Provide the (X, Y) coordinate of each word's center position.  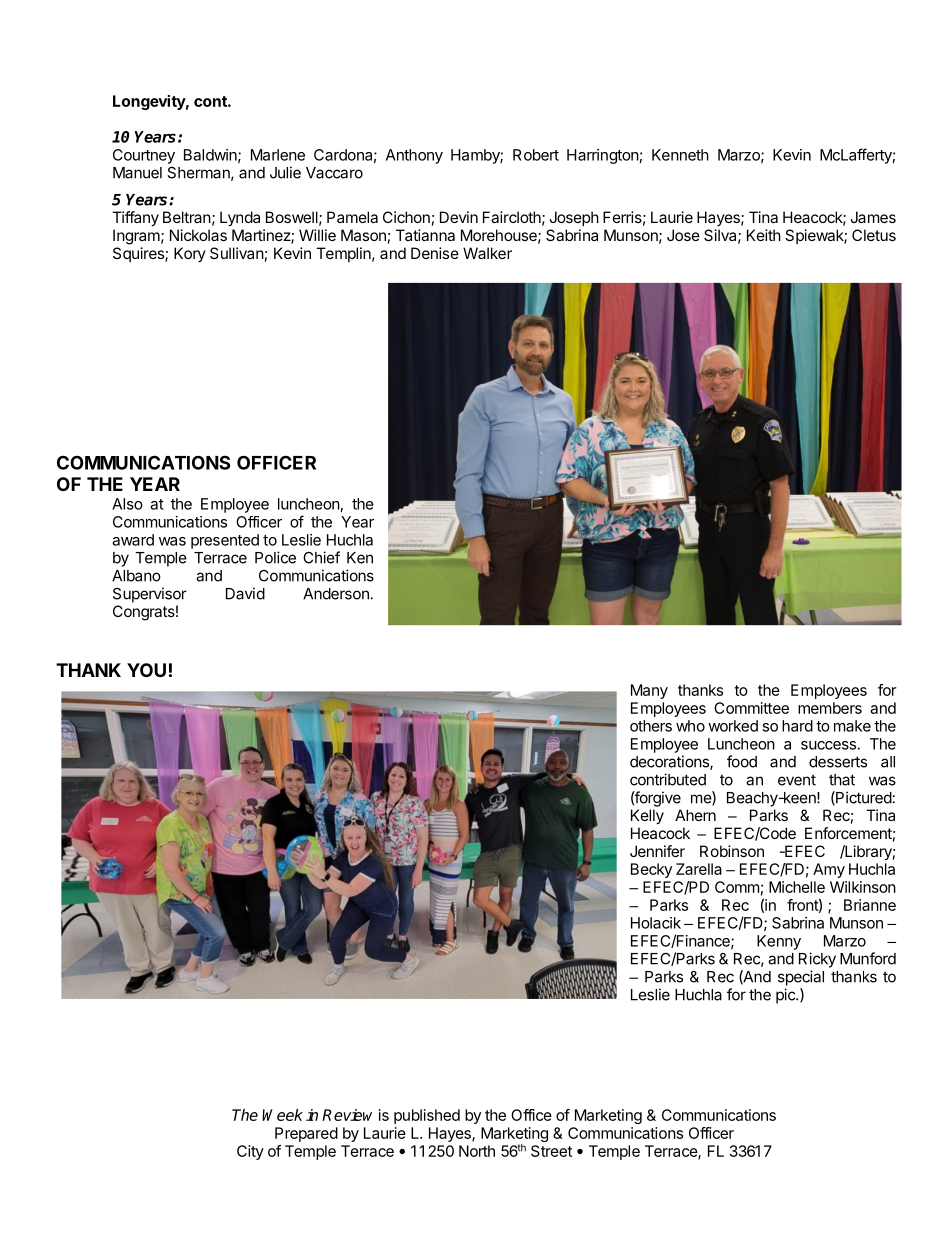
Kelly (647, 817)
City (250, 1152)
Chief (321, 557)
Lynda (240, 219)
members (830, 708)
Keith (764, 235)
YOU (146, 670)
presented (225, 541)
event (797, 780)
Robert (536, 155)
